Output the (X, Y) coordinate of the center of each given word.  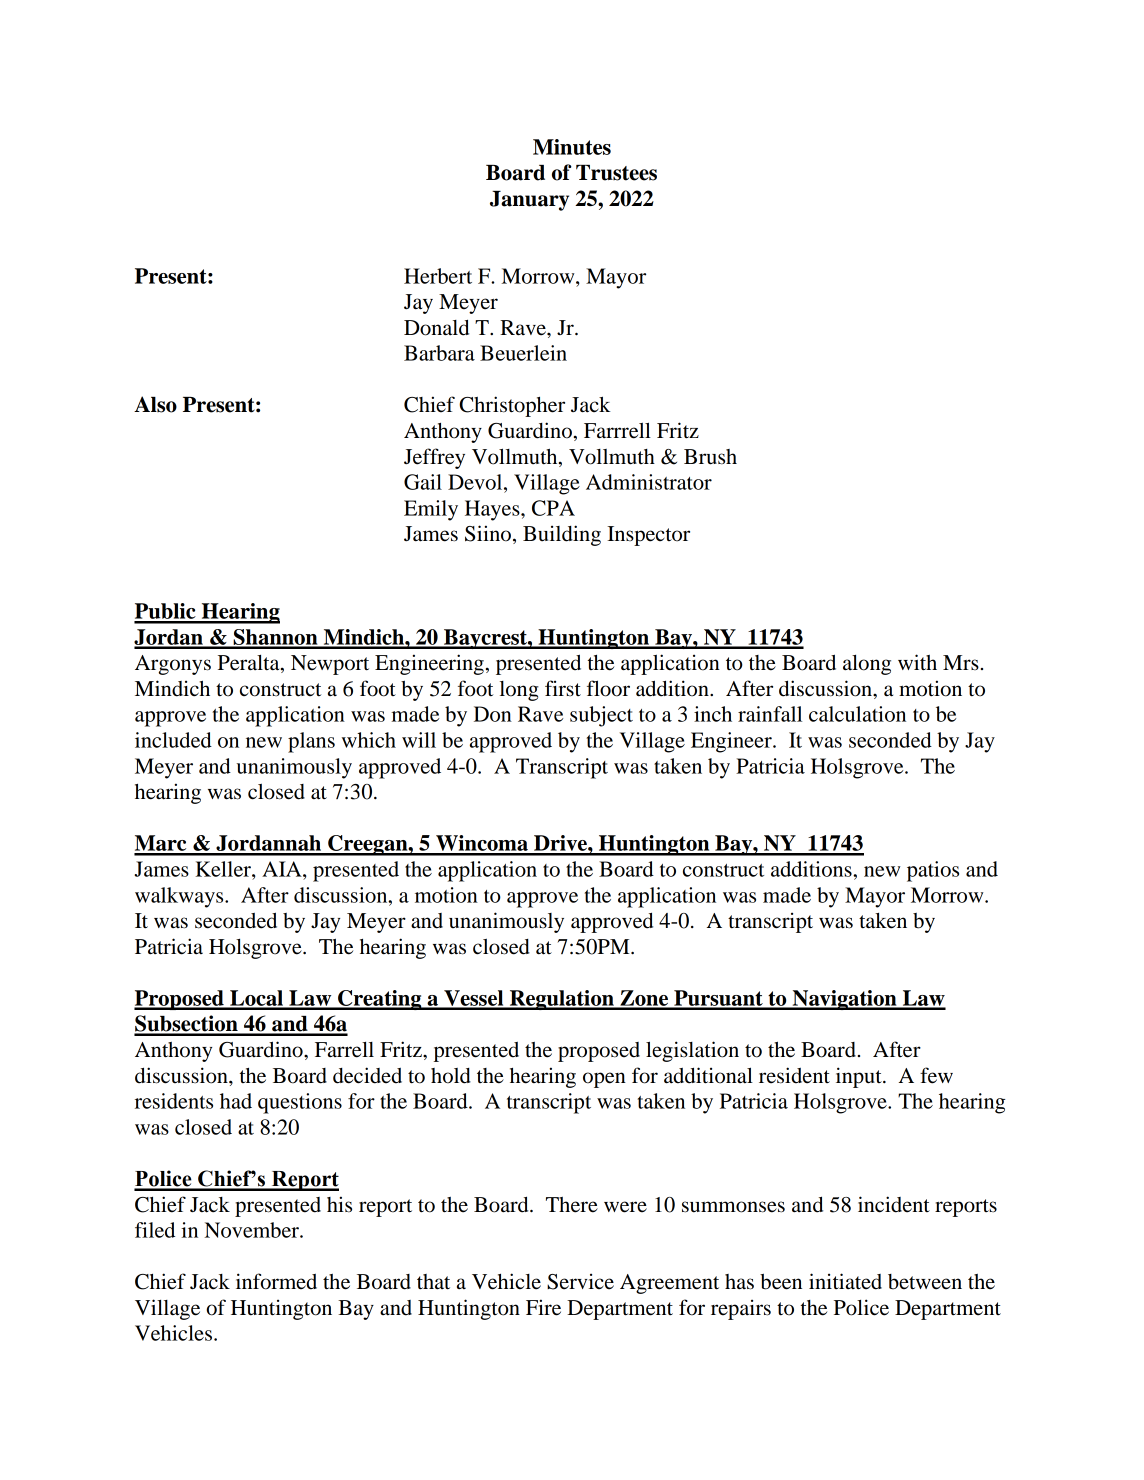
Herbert (438, 276)
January (529, 201)
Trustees (616, 173)
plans (311, 742)
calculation (857, 714)
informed (276, 1281)
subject (601, 716)
